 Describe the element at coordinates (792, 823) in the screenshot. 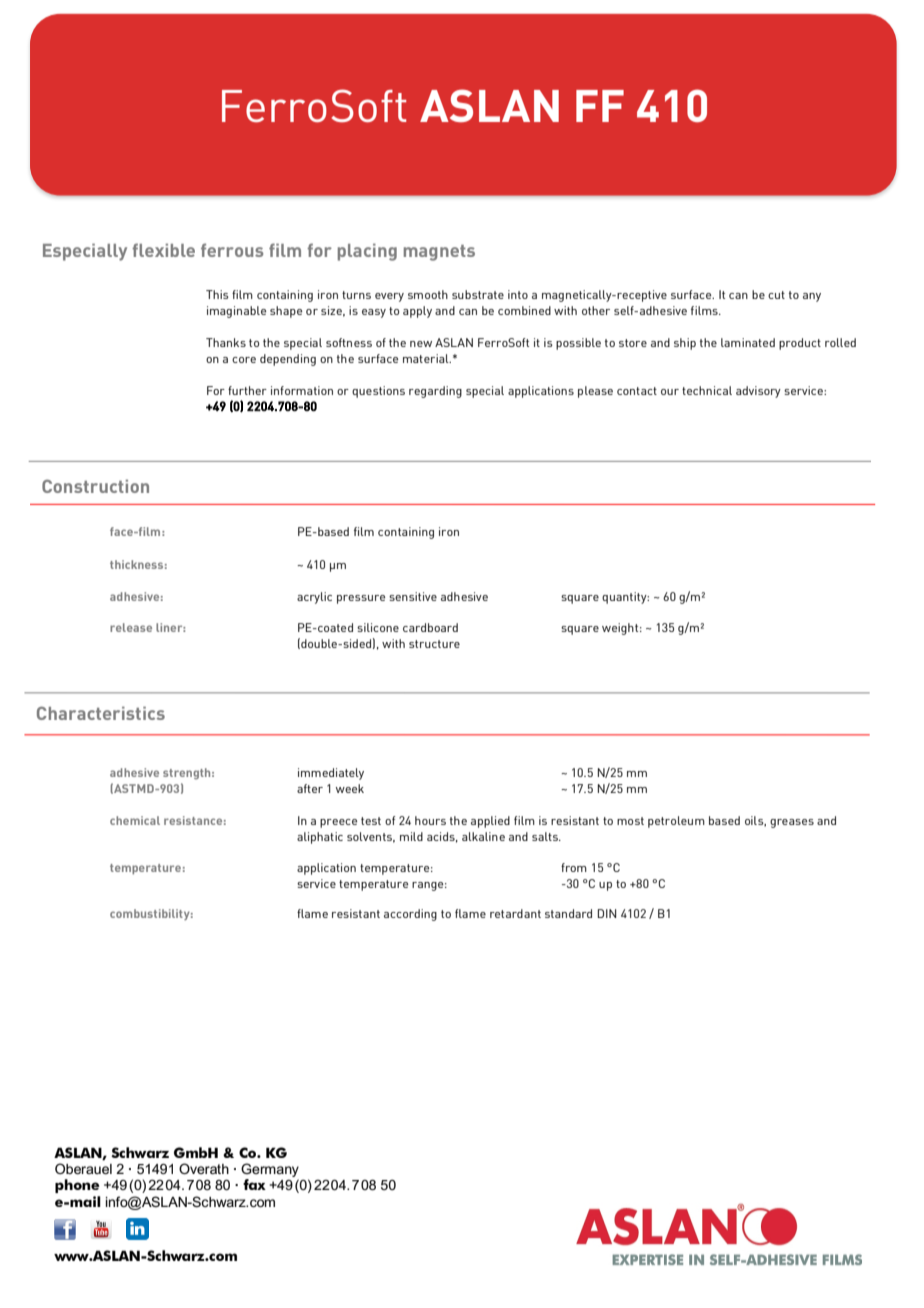

I see `greases` at that location.
